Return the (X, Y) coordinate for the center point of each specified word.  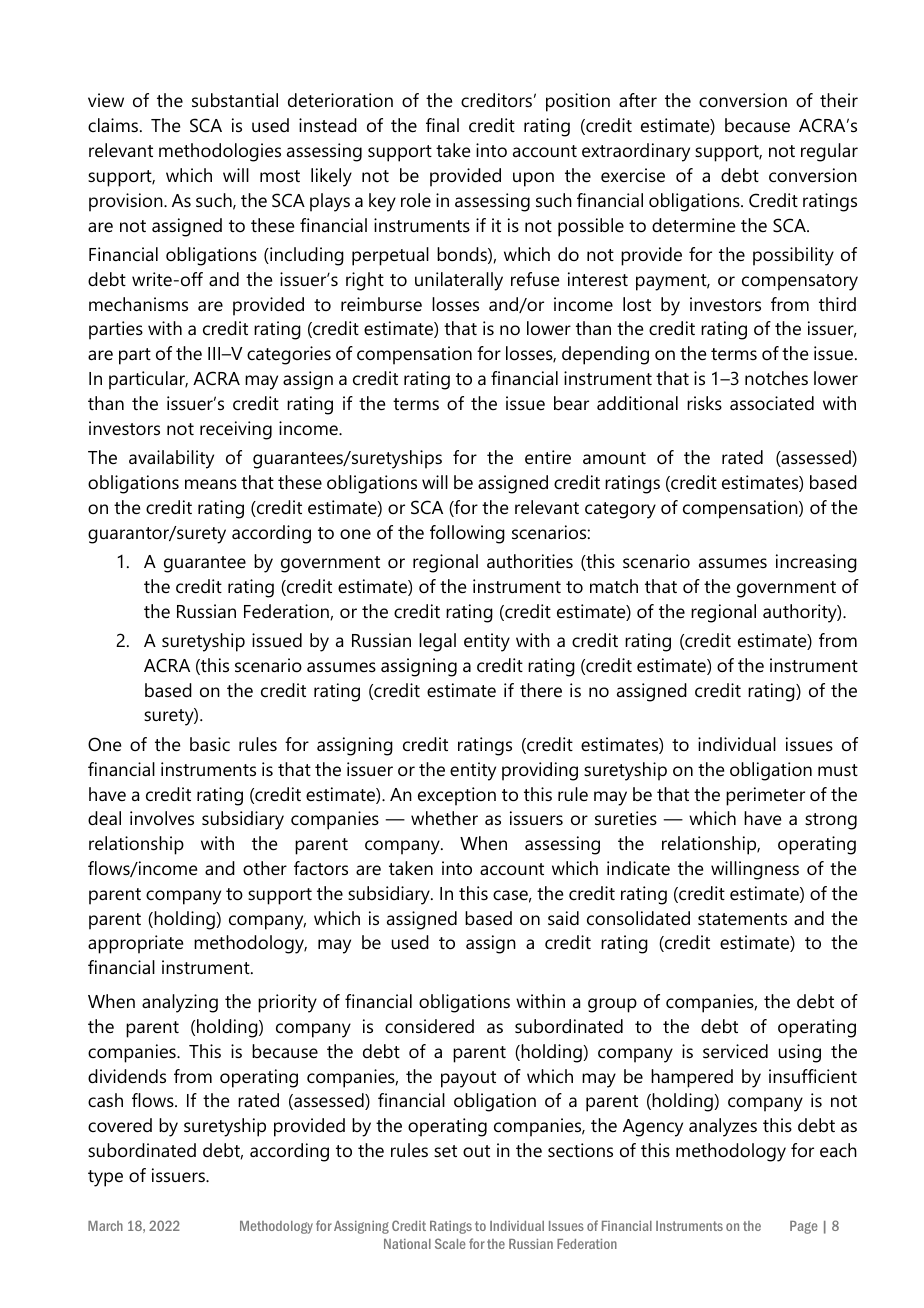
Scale (450, 1243)
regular (829, 152)
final (442, 125)
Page (804, 1227)
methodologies (220, 152)
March (105, 1226)
